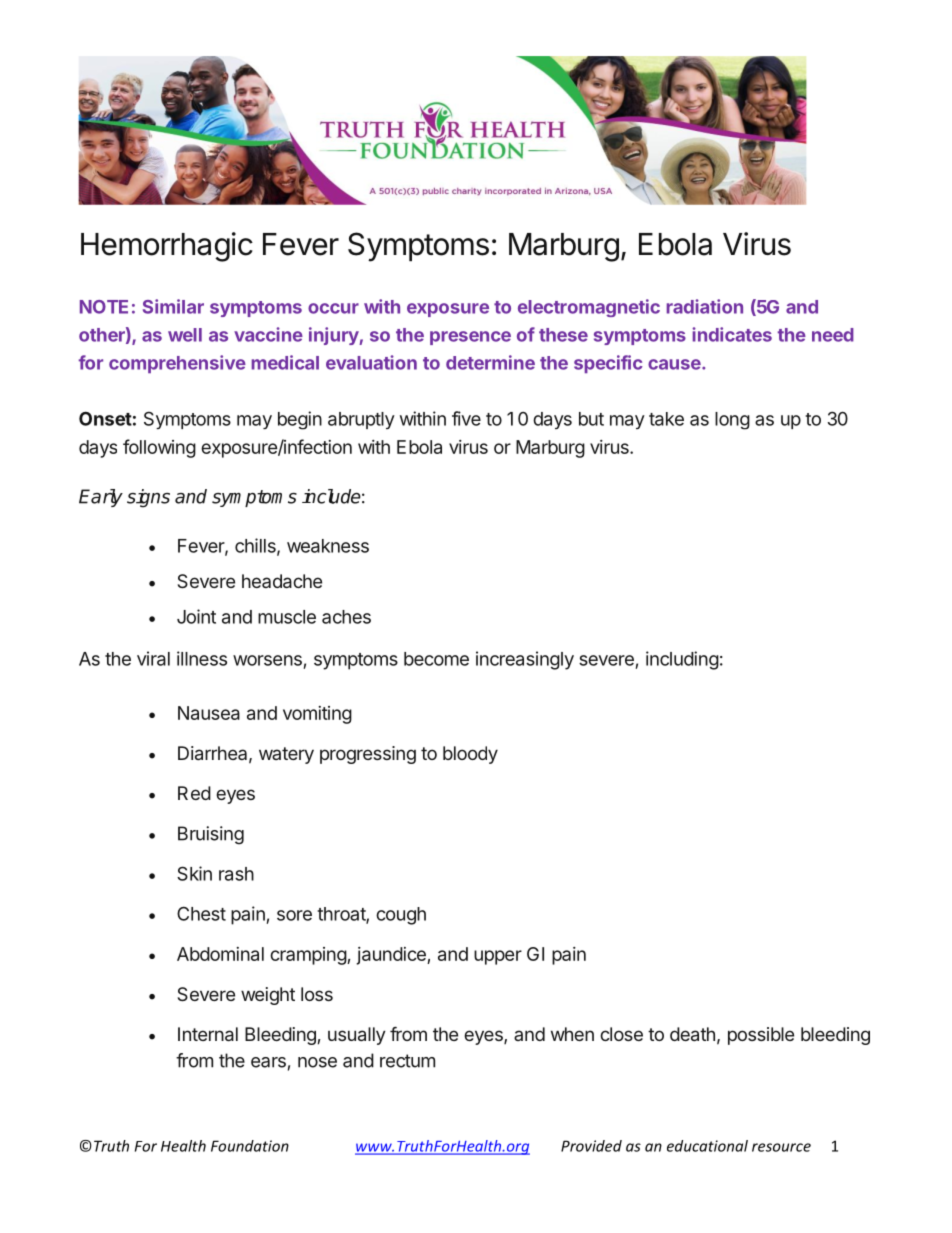 Image resolution: width=952 pixels, height=1233 pixels. I want to click on including, so click(682, 660).
